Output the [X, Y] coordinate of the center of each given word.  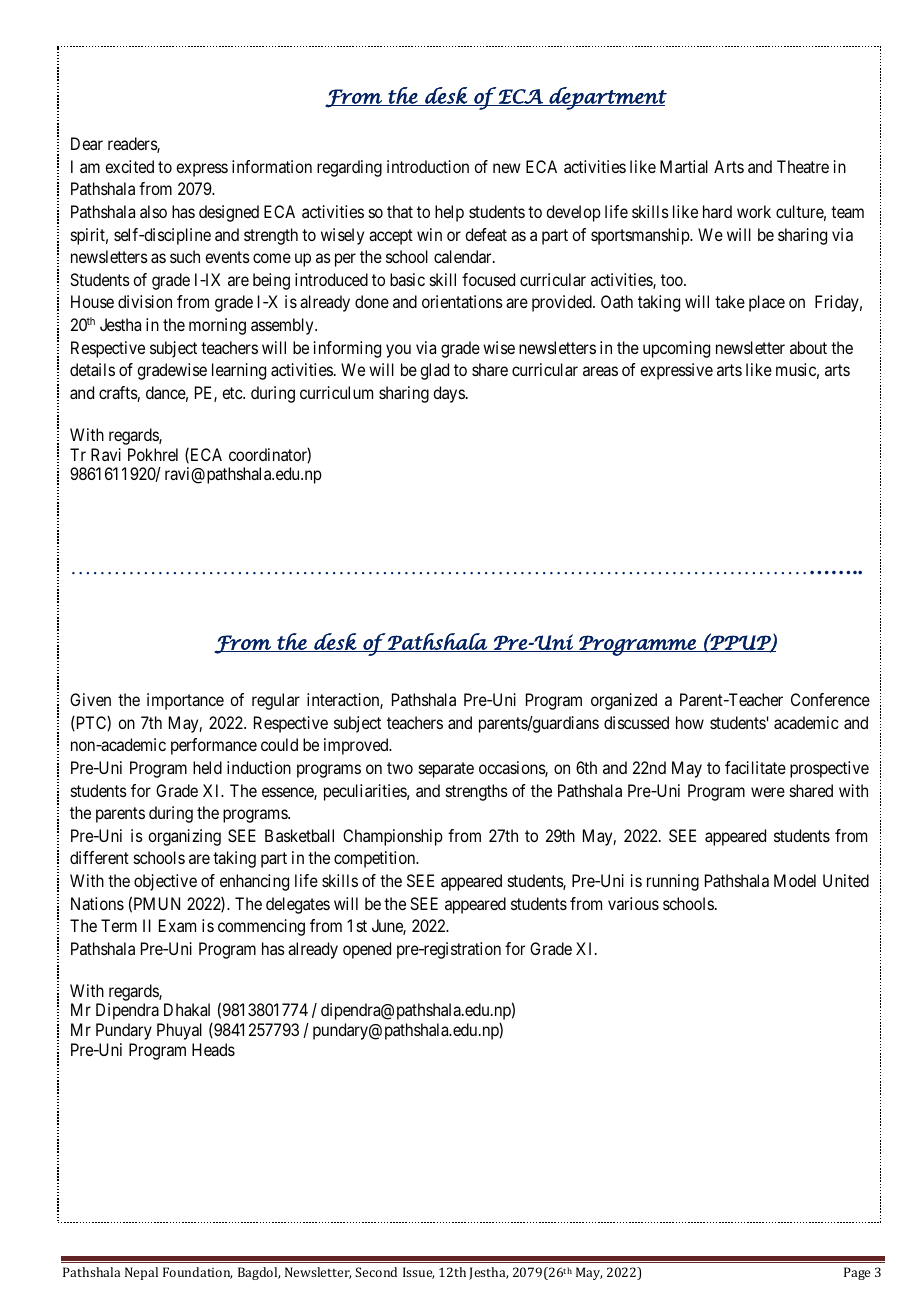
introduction [428, 166]
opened [367, 950]
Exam [177, 925]
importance [185, 701]
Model [795, 880]
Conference [830, 699]
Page [857, 1273]
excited [129, 166]
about [808, 347]
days [449, 394]
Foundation [197, 1273]
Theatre [803, 166]
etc [233, 393]
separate [446, 770]
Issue [418, 1273]
